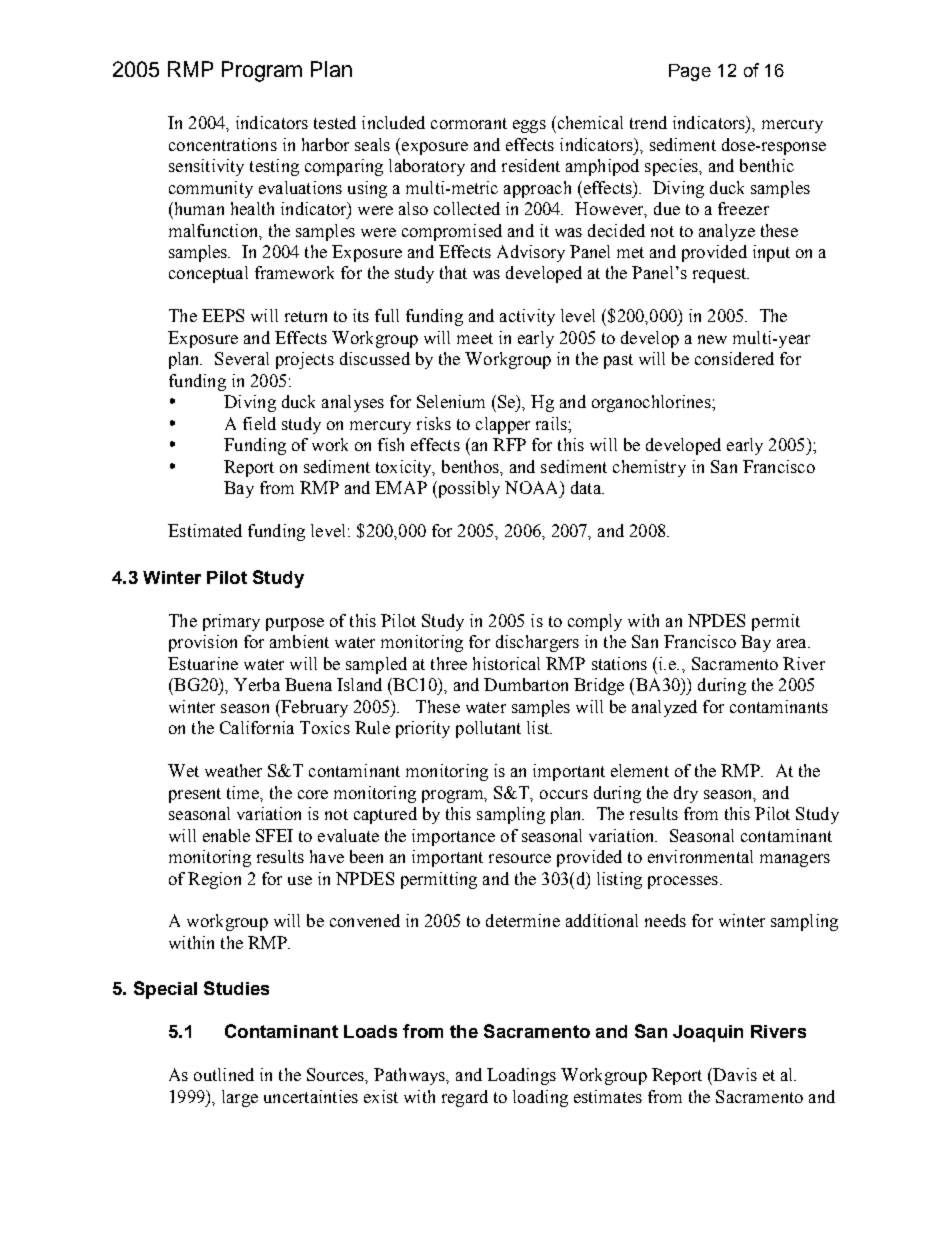  I want to click on Davis, so click(734, 1074).
